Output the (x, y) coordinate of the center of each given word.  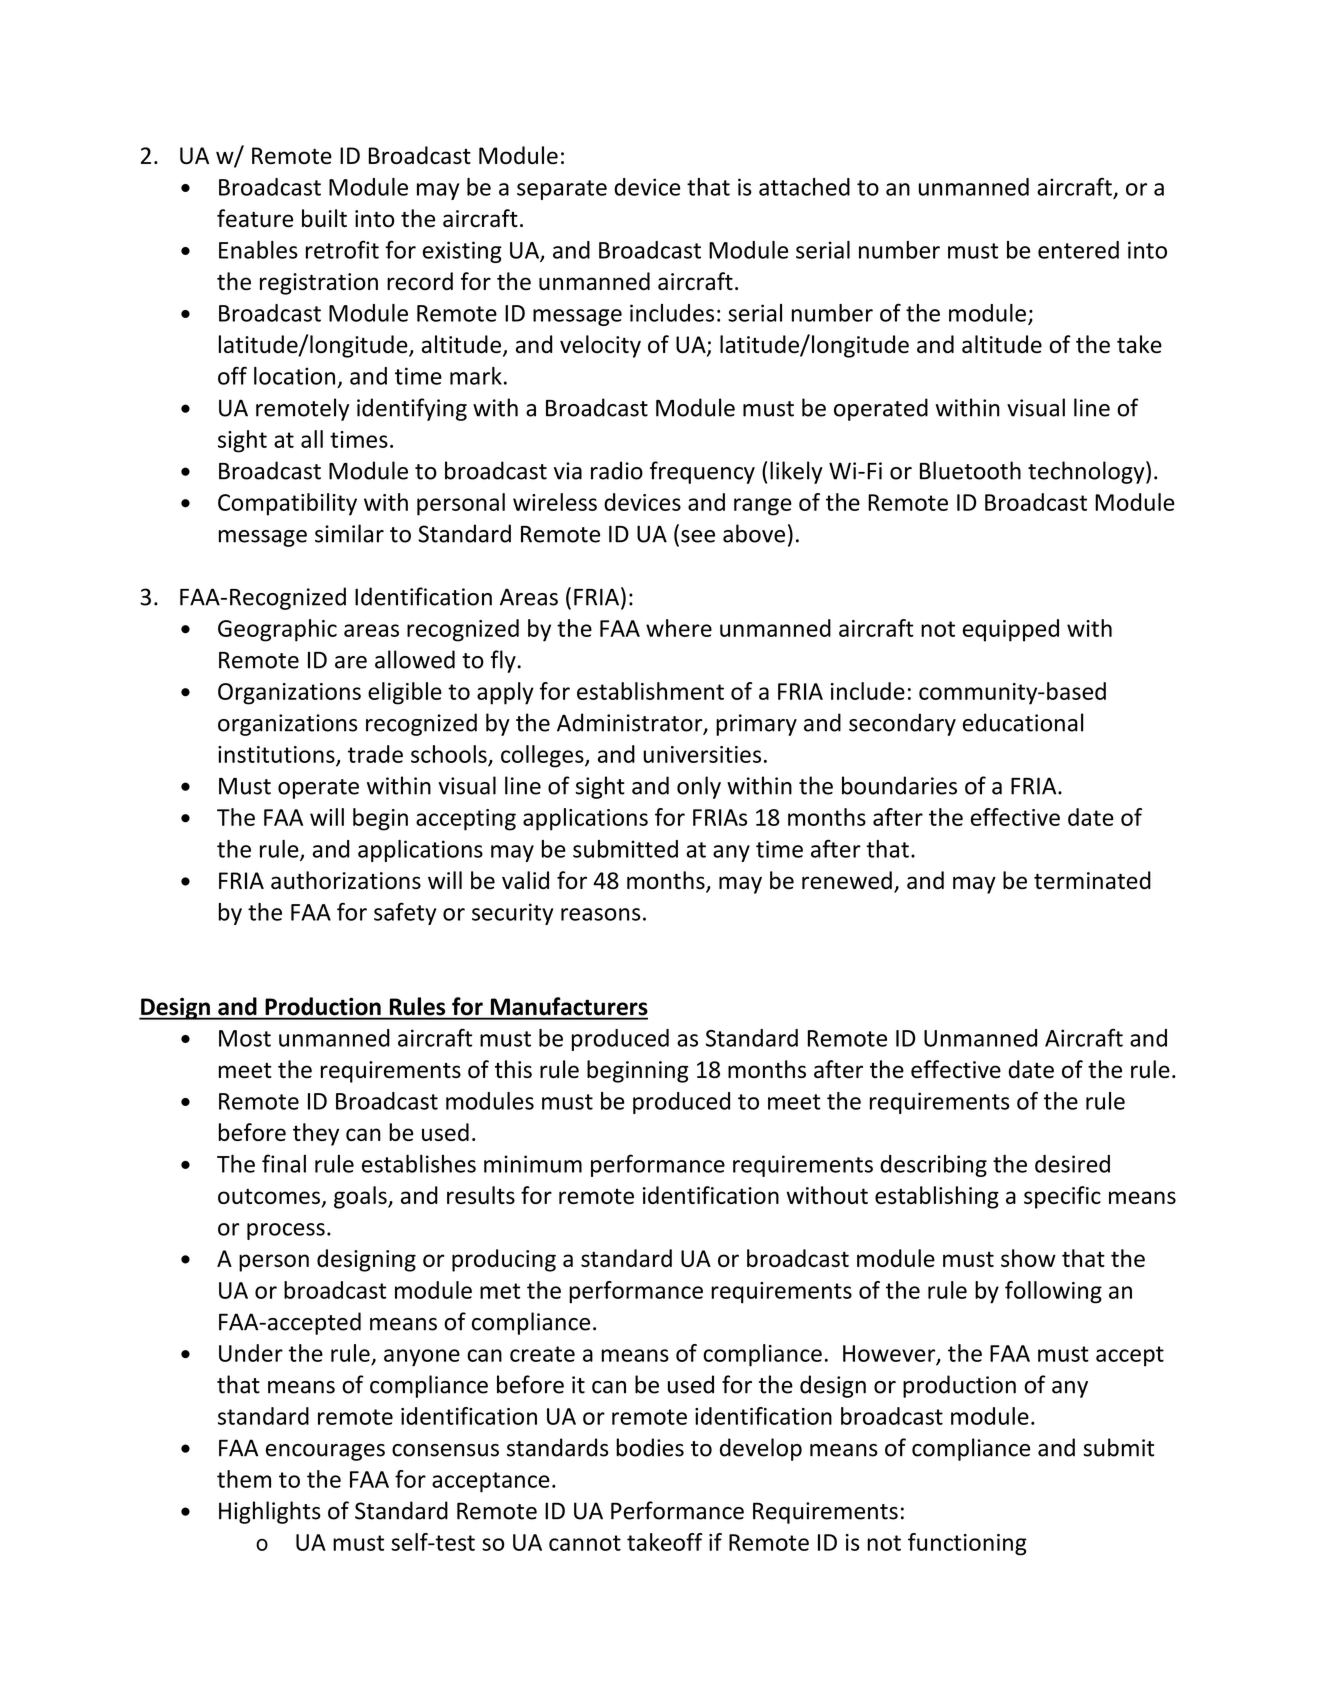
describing (933, 1166)
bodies (650, 1447)
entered (1078, 250)
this (513, 1069)
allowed (415, 659)
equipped (1011, 630)
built (324, 218)
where (679, 628)
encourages (325, 1452)
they (316, 1134)
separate (562, 190)
